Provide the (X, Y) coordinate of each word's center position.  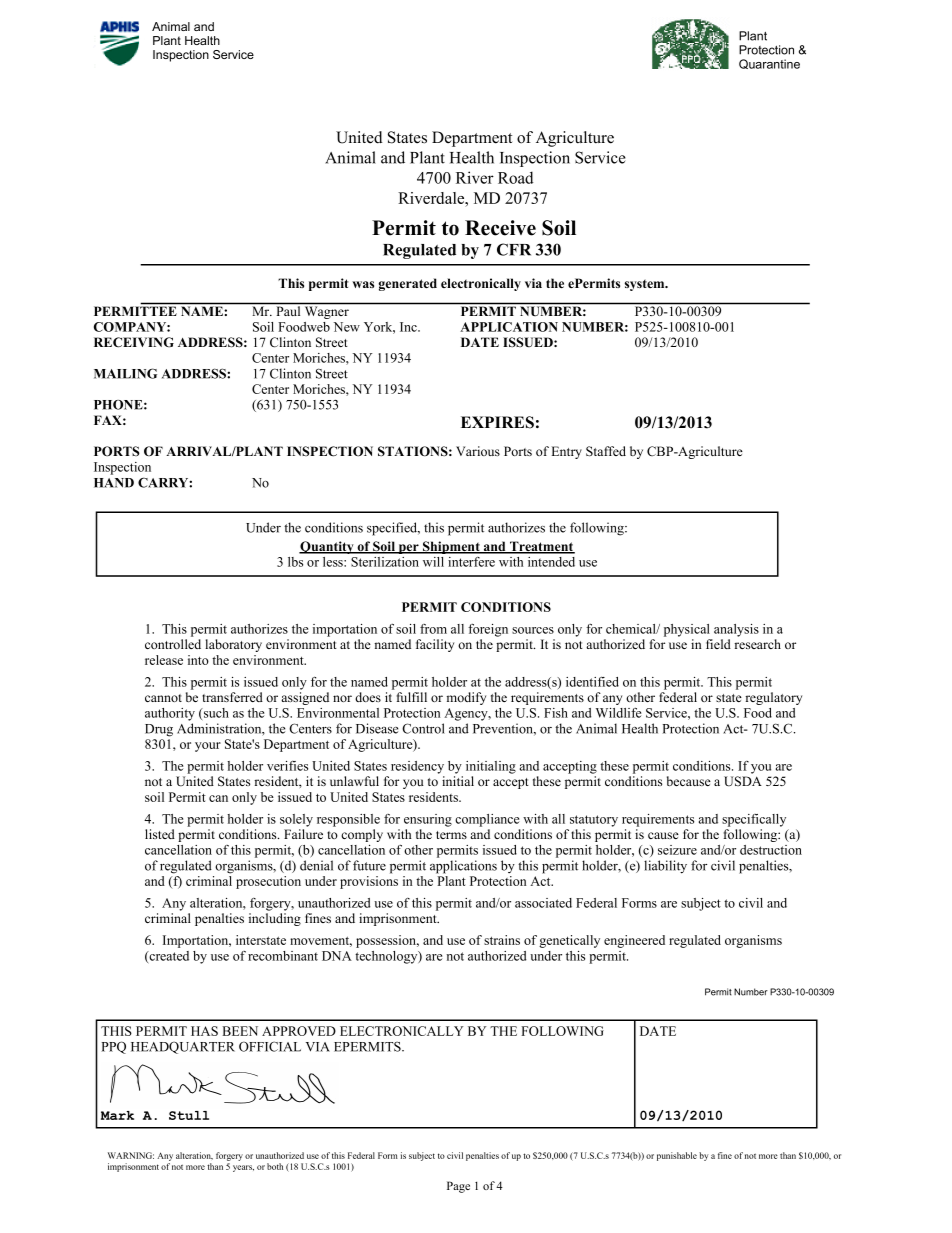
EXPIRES (497, 422)
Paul (288, 311)
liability (665, 867)
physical (687, 630)
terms (451, 835)
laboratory (233, 645)
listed (160, 834)
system (646, 285)
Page (458, 1187)
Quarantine (769, 64)
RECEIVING (134, 342)
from (433, 629)
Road (516, 177)
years (243, 1168)
